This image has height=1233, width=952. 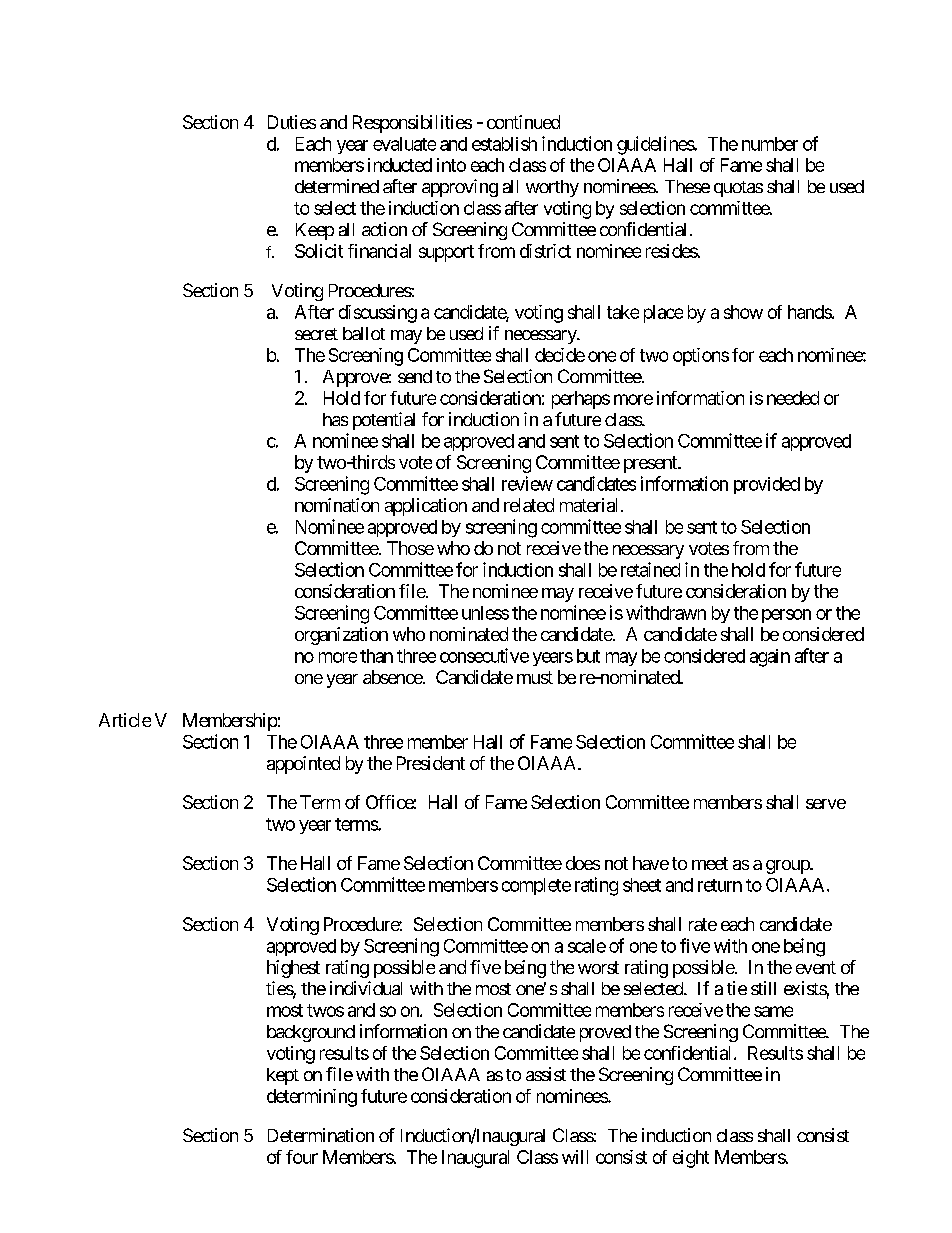 What do you see at coordinates (315, 231) in the image?
I see `Keep` at bounding box center [315, 231].
